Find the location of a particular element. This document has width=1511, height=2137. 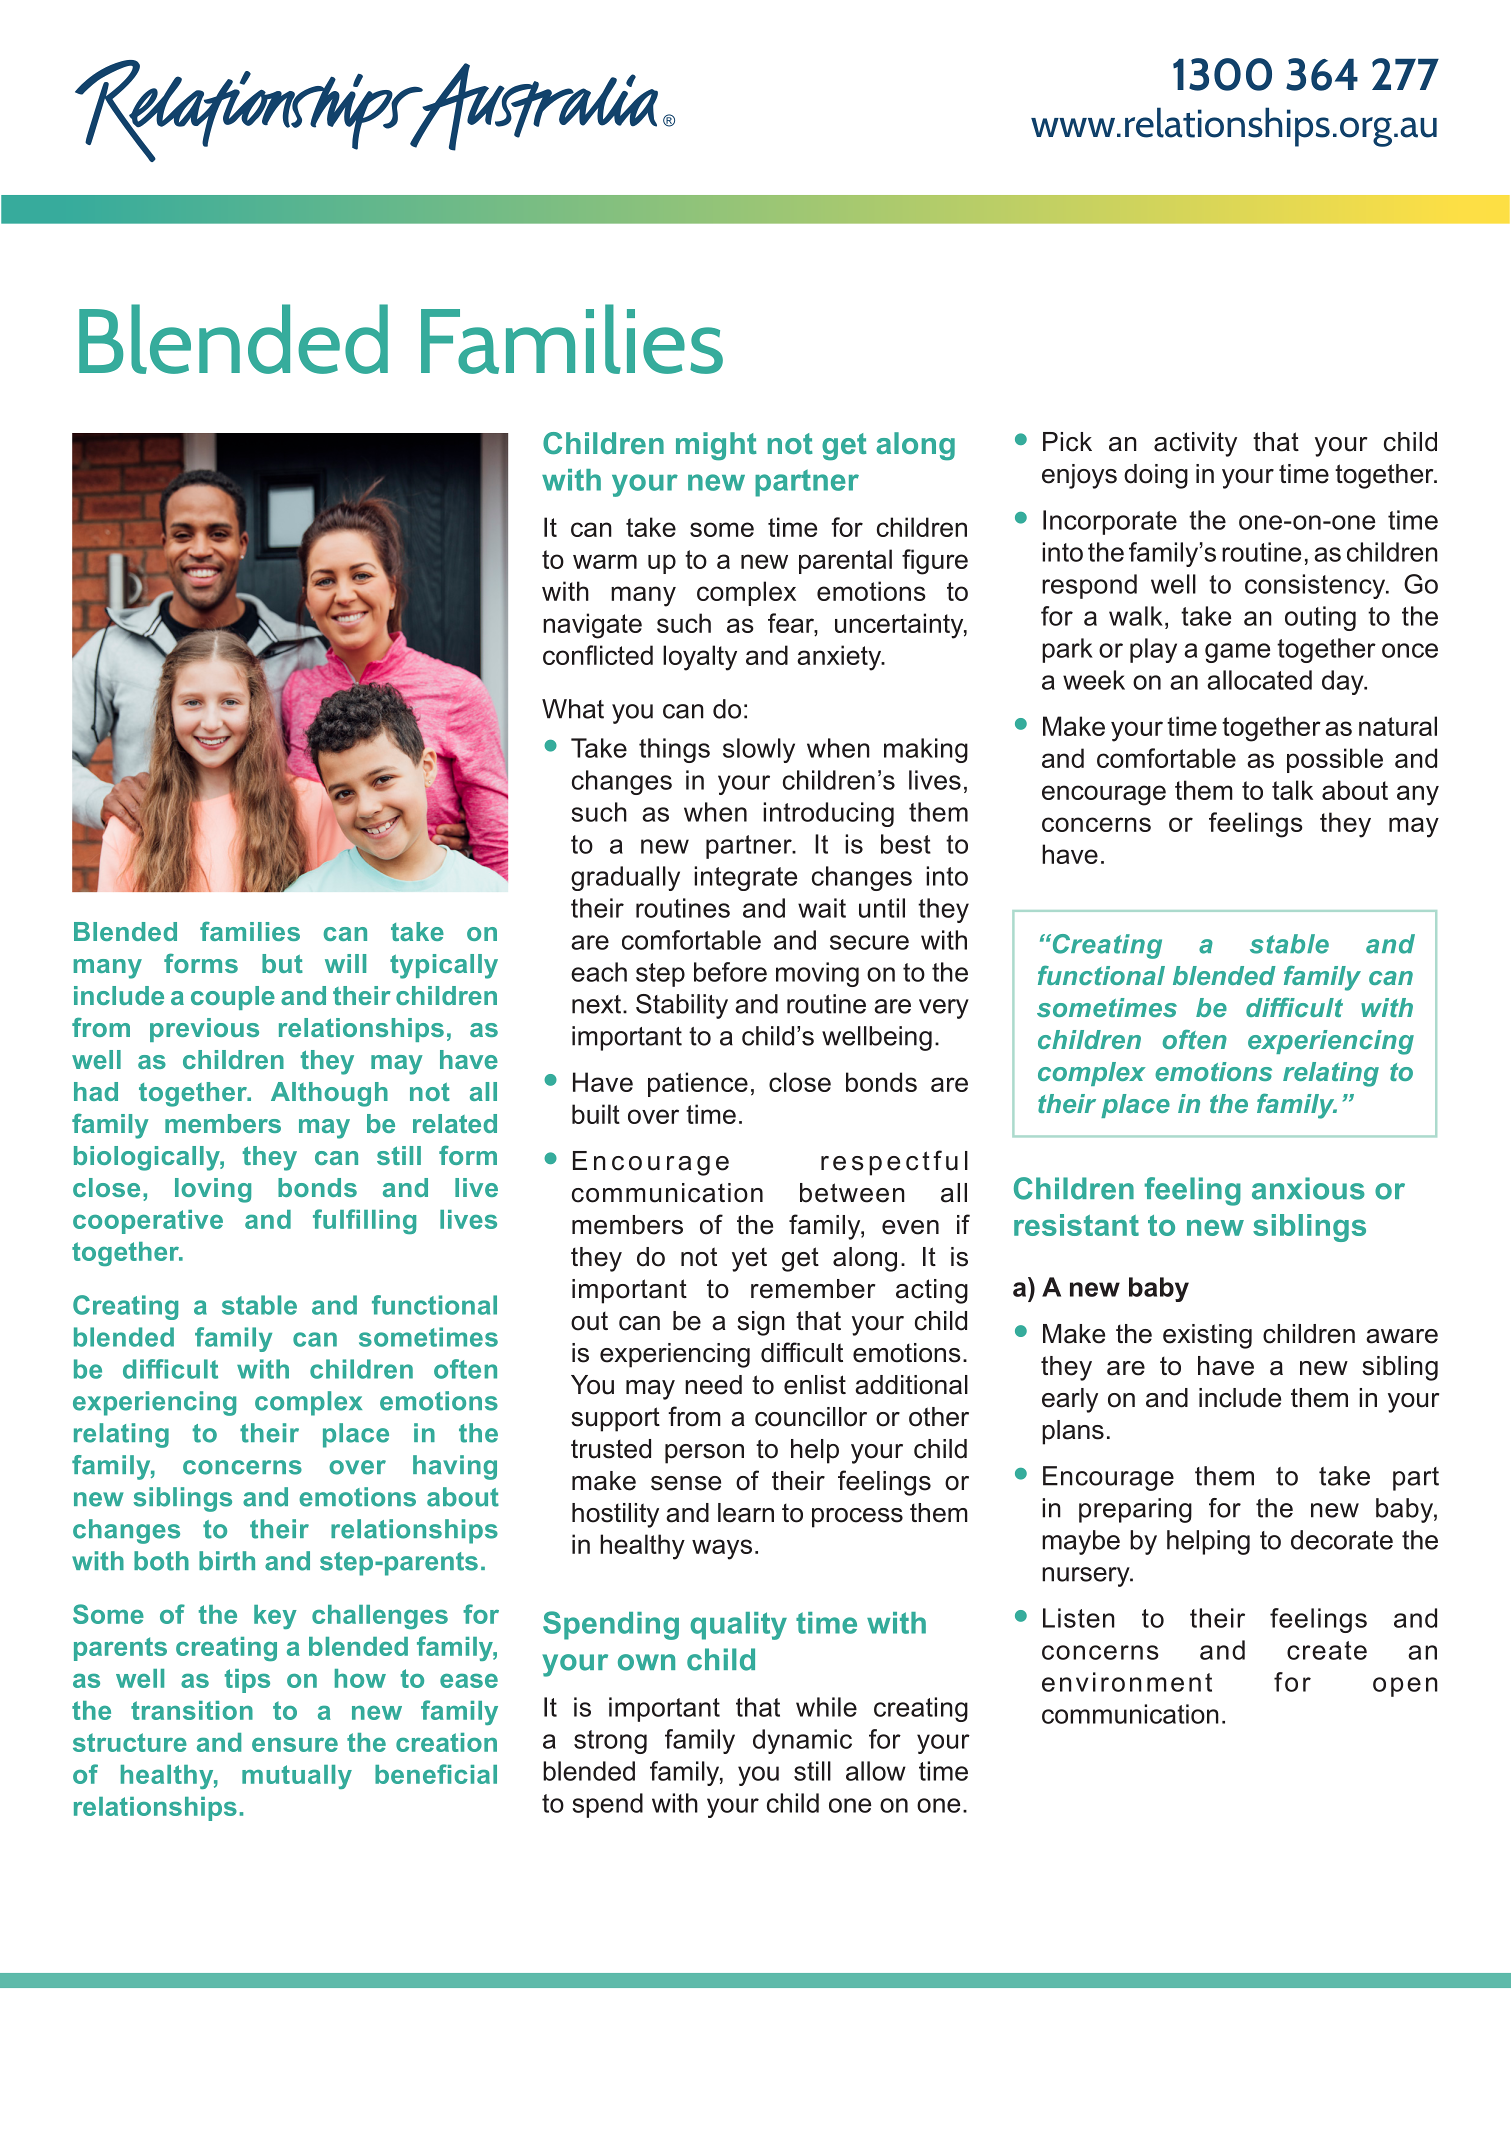

Although is located at coordinates (329, 1094).
